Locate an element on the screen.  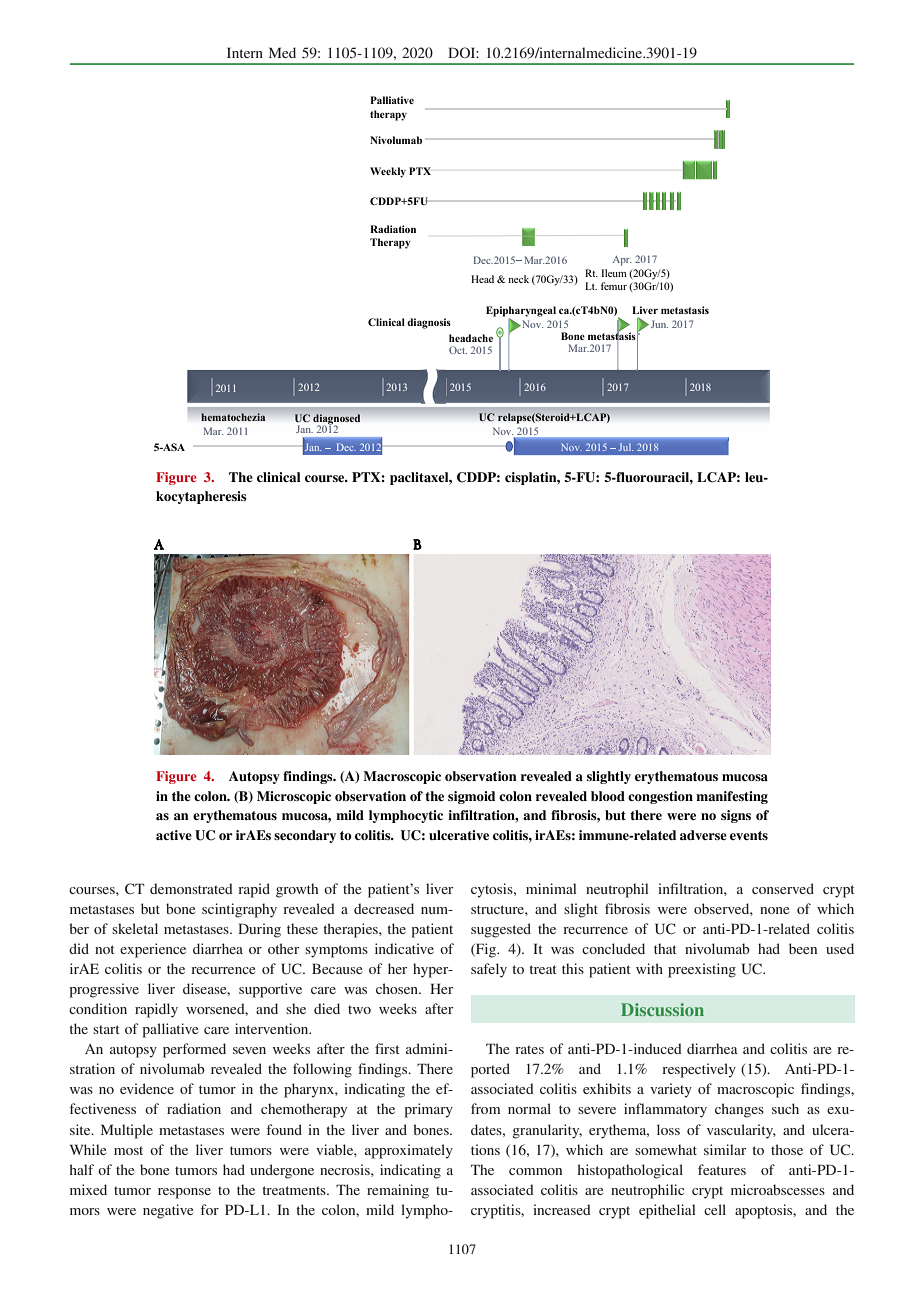
manifesting is located at coordinates (732, 797).
